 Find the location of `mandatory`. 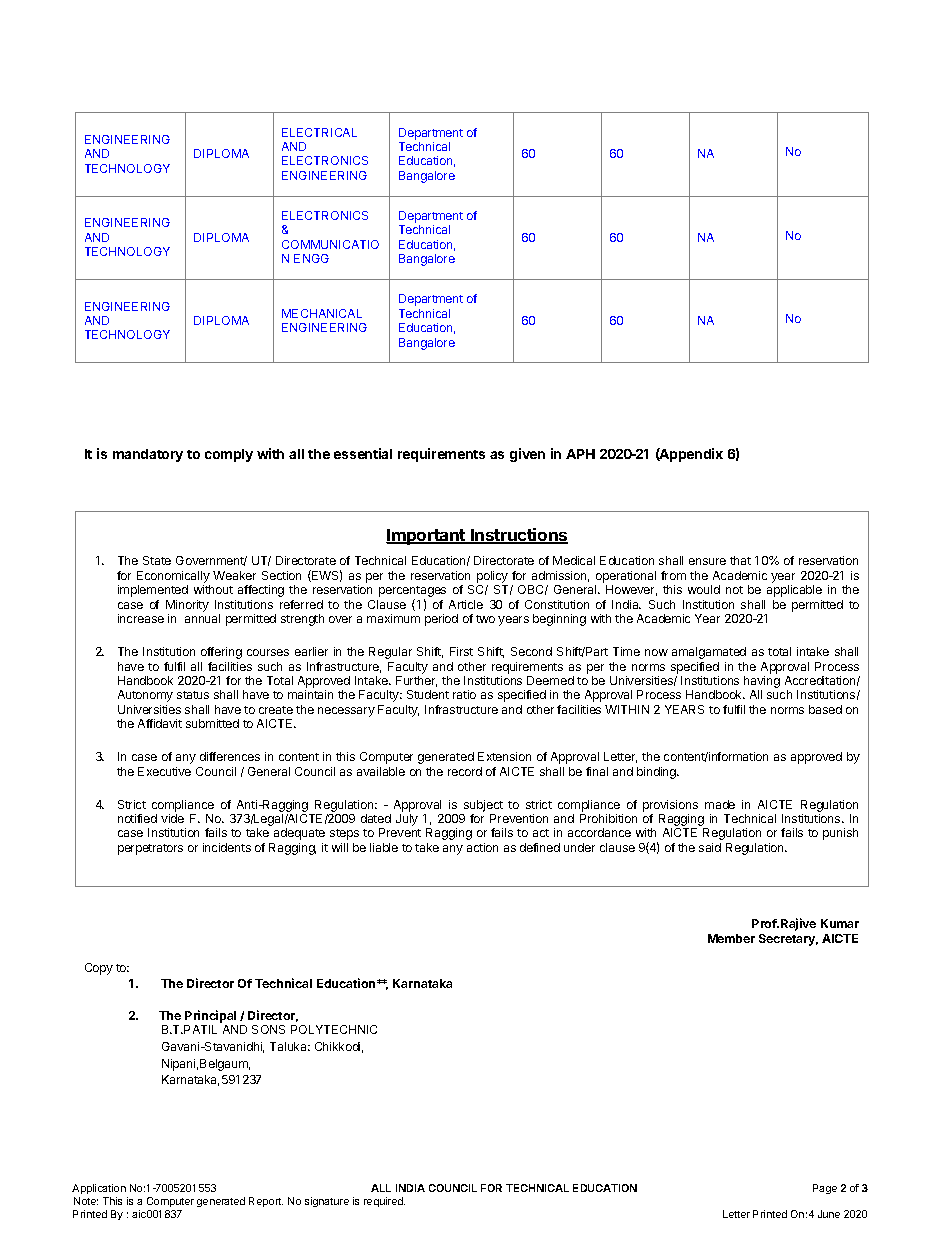

mandatory is located at coordinates (148, 455).
